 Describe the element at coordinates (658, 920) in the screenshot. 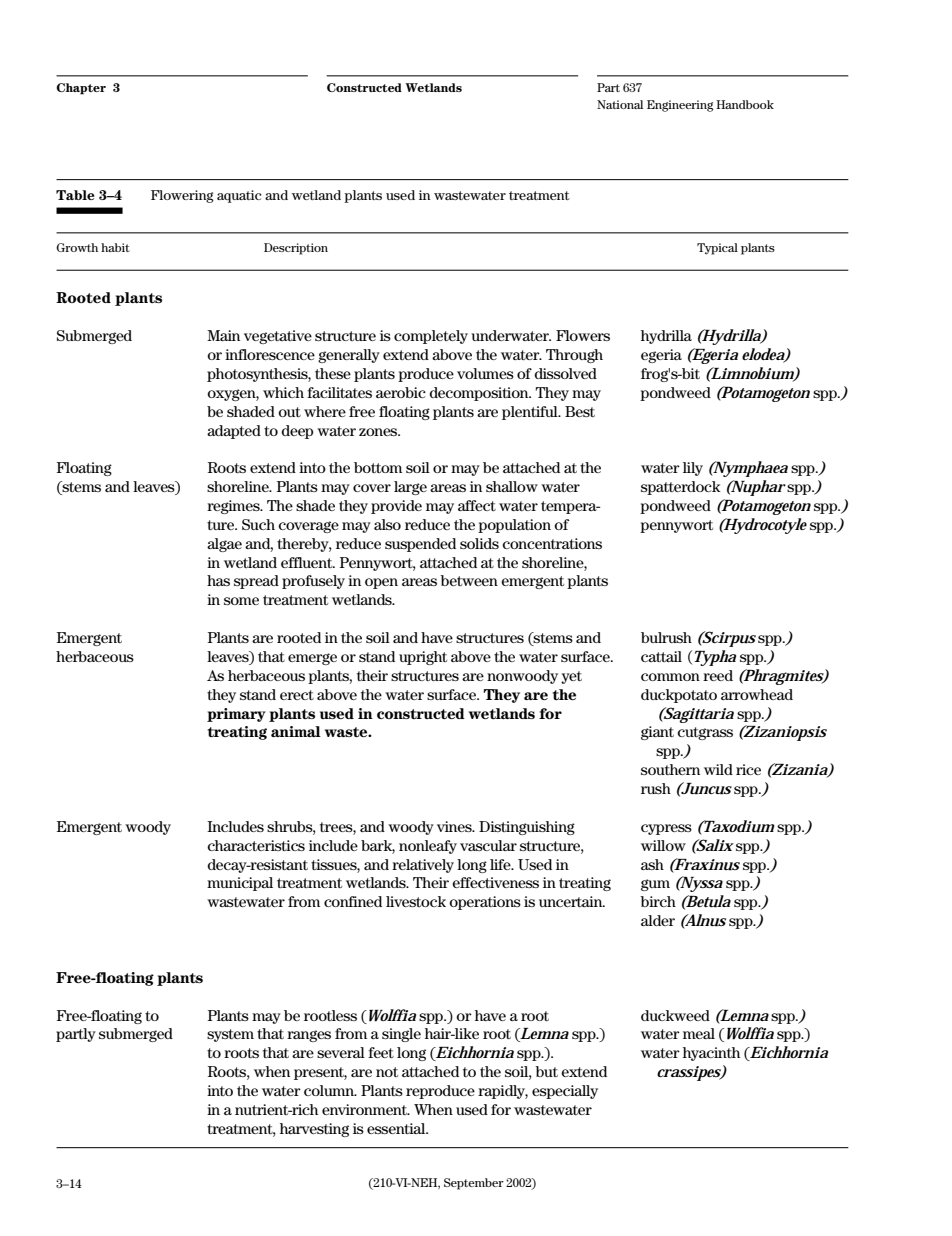

I see `alder` at that location.
